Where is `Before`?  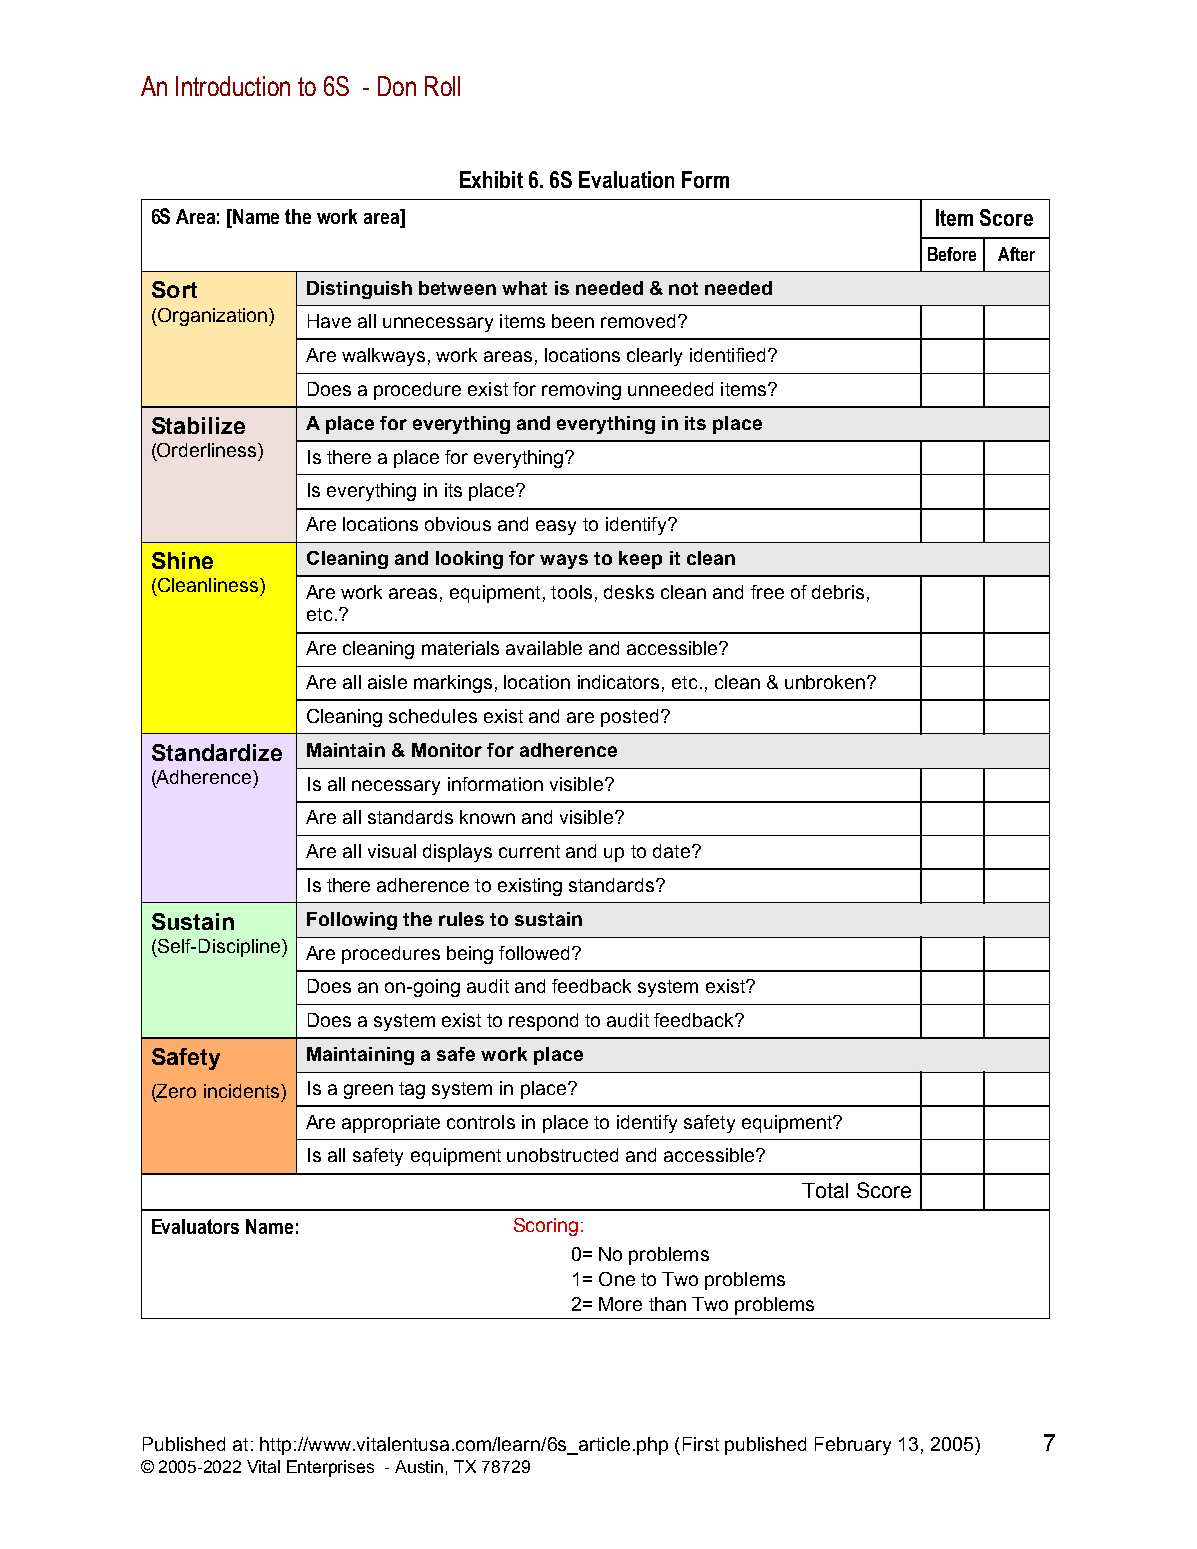
Before is located at coordinates (952, 254).
